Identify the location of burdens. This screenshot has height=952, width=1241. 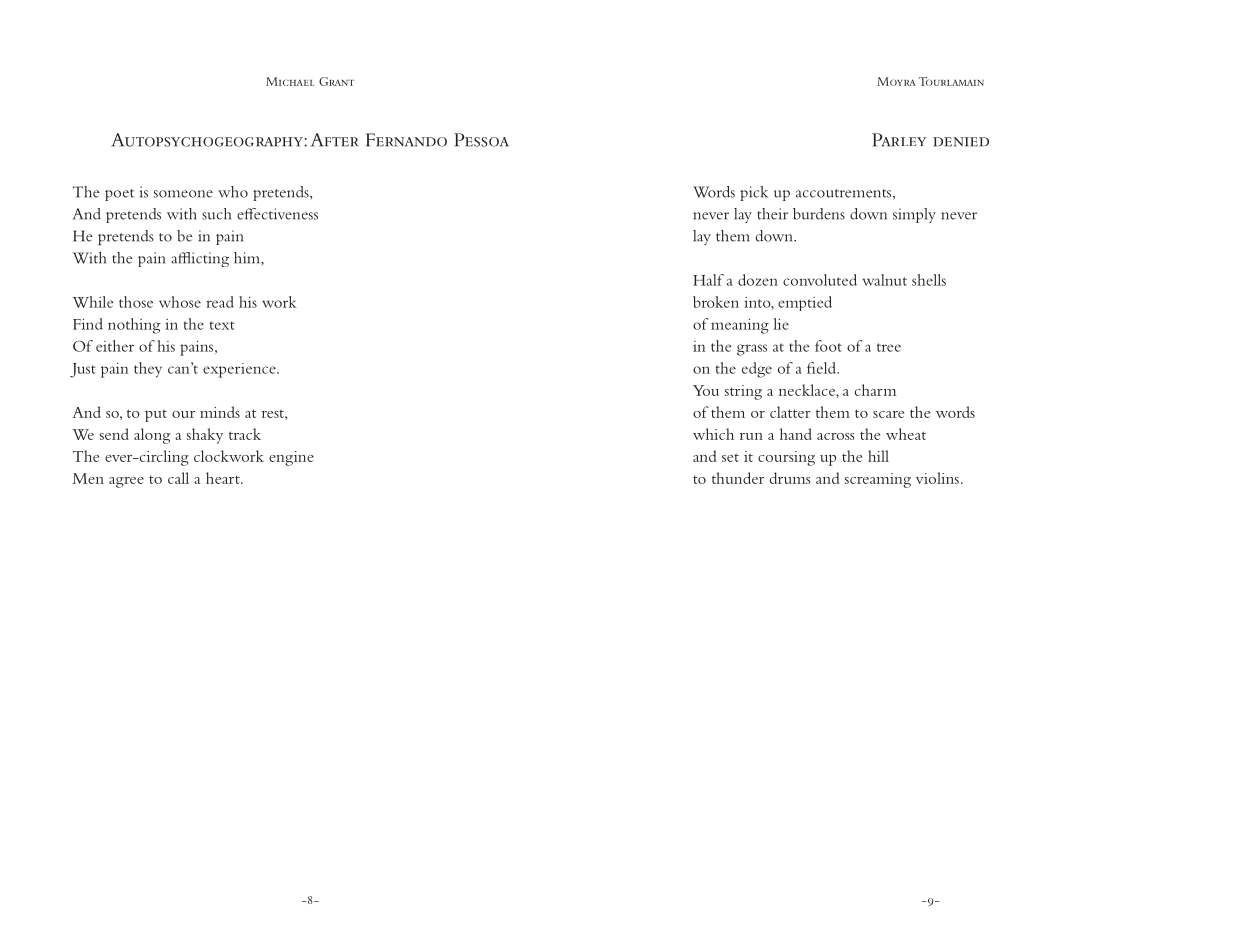
(819, 214).
